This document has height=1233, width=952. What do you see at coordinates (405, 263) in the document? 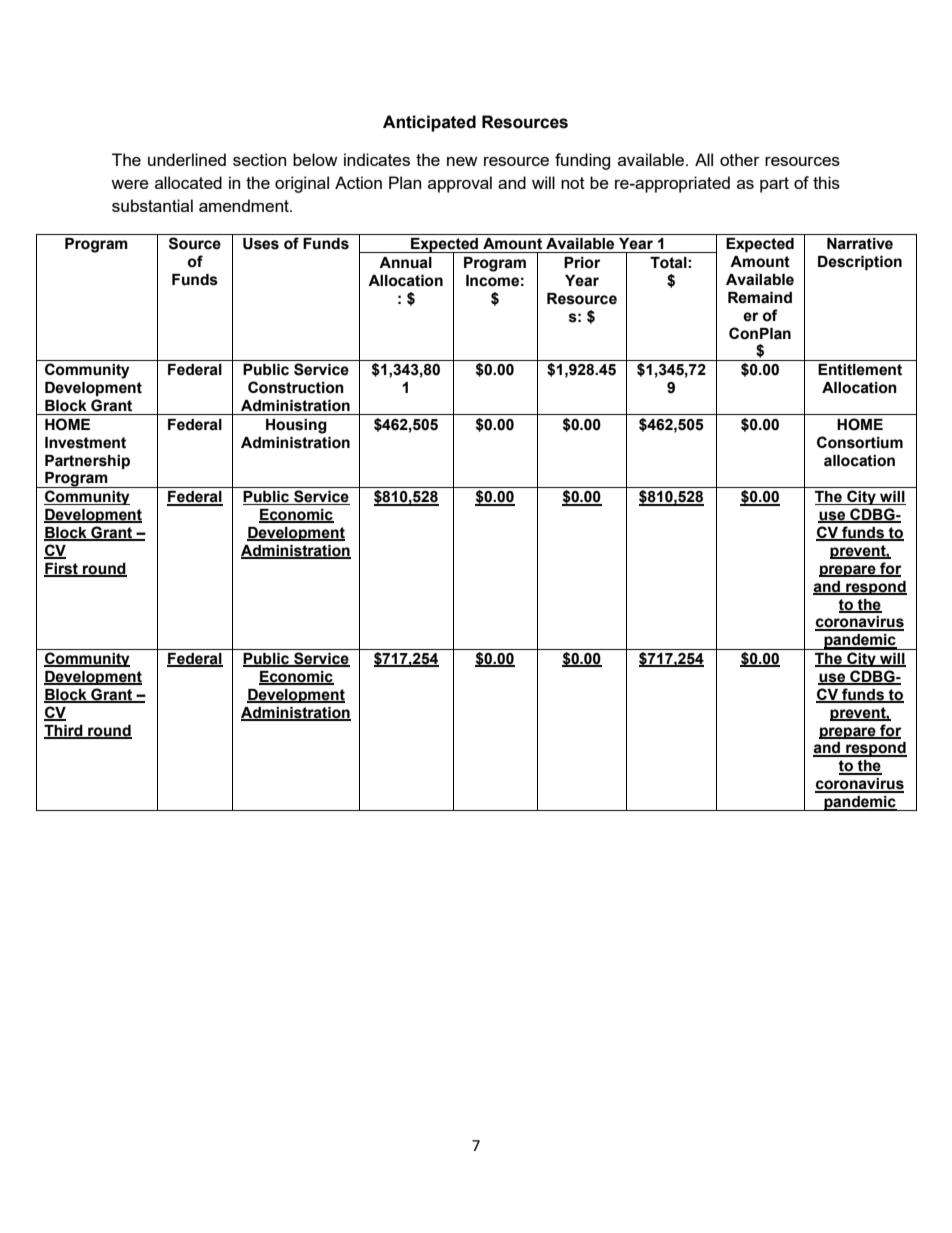
I see `Annual` at bounding box center [405, 263].
